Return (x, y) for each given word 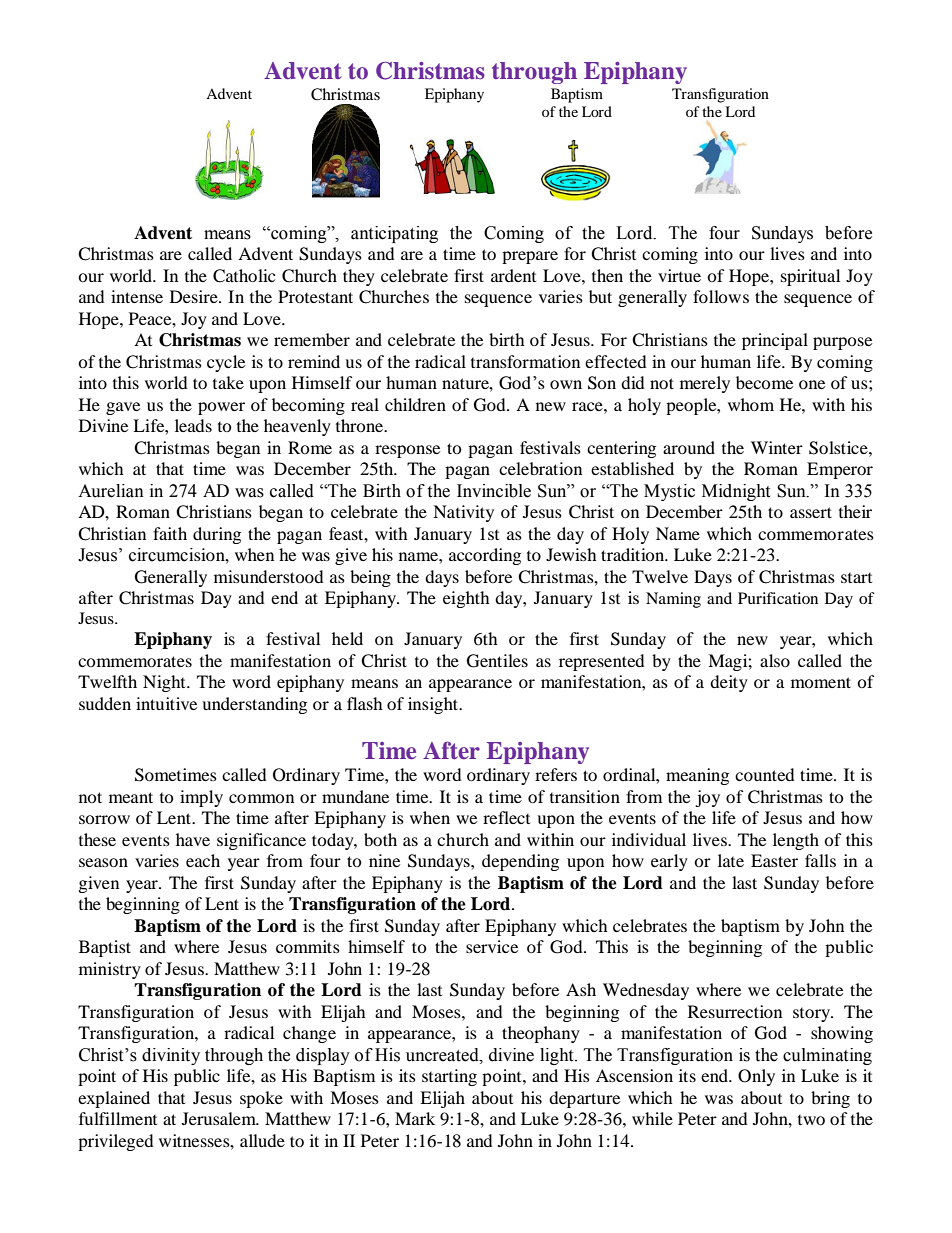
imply (201, 798)
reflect (506, 817)
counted (765, 774)
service (492, 946)
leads (193, 425)
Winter (777, 447)
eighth (466, 599)
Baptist (105, 948)
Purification (778, 598)
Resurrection (735, 1011)
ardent (513, 275)
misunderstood (269, 576)
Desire (195, 296)
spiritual (810, 277)
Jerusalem (220, 1118)
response (407, 451)
